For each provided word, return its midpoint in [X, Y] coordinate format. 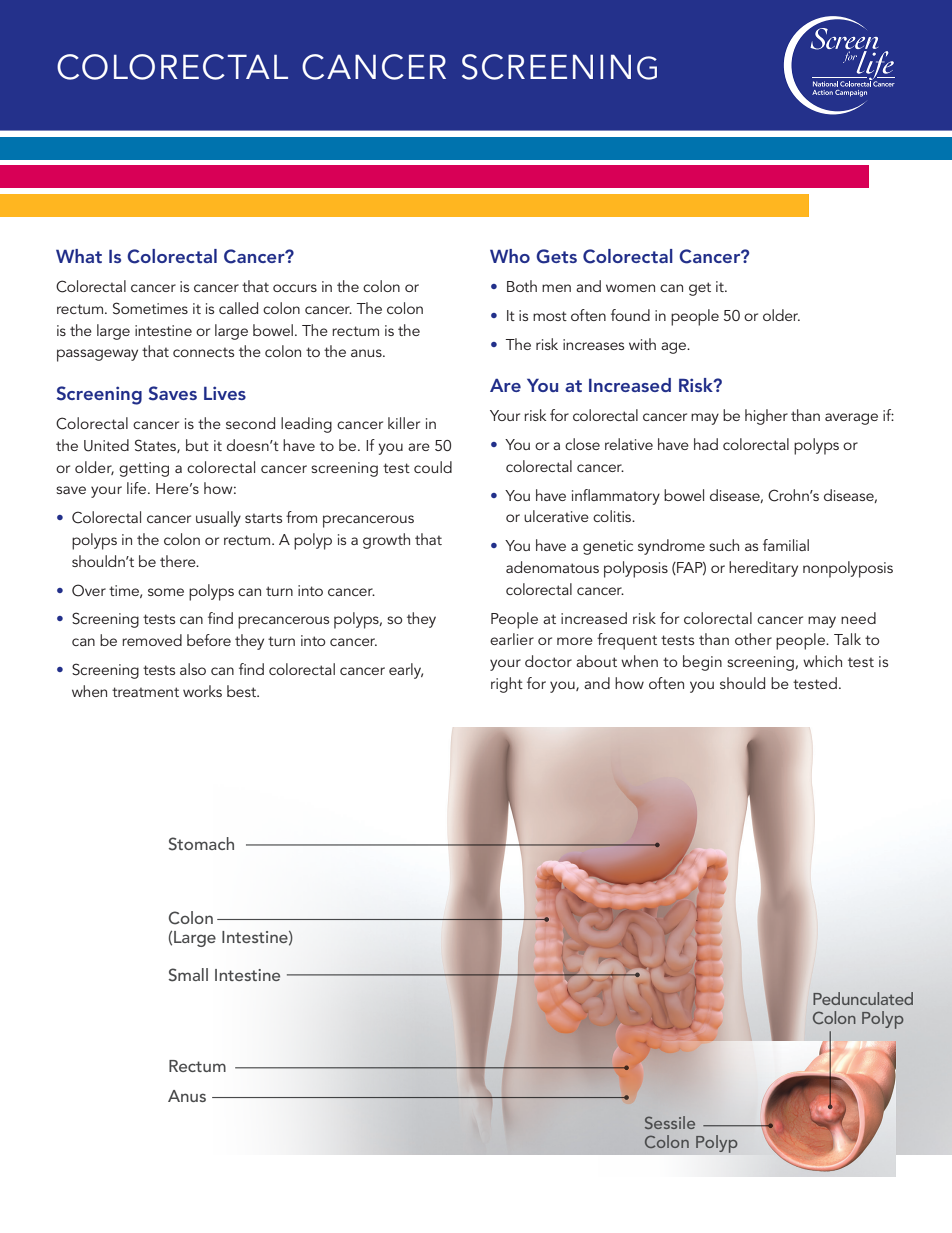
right [507, 685]
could [433, 467]
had [706, 444]
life [138, 488]
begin [702, 663]
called [238, 308]
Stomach [201, 844]
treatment [145, 692]
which [822, 661]
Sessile [670, 1122]
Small [188, 975]
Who [510, 256]
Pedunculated [863, 998]
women [630, 288]
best [243, 691]
